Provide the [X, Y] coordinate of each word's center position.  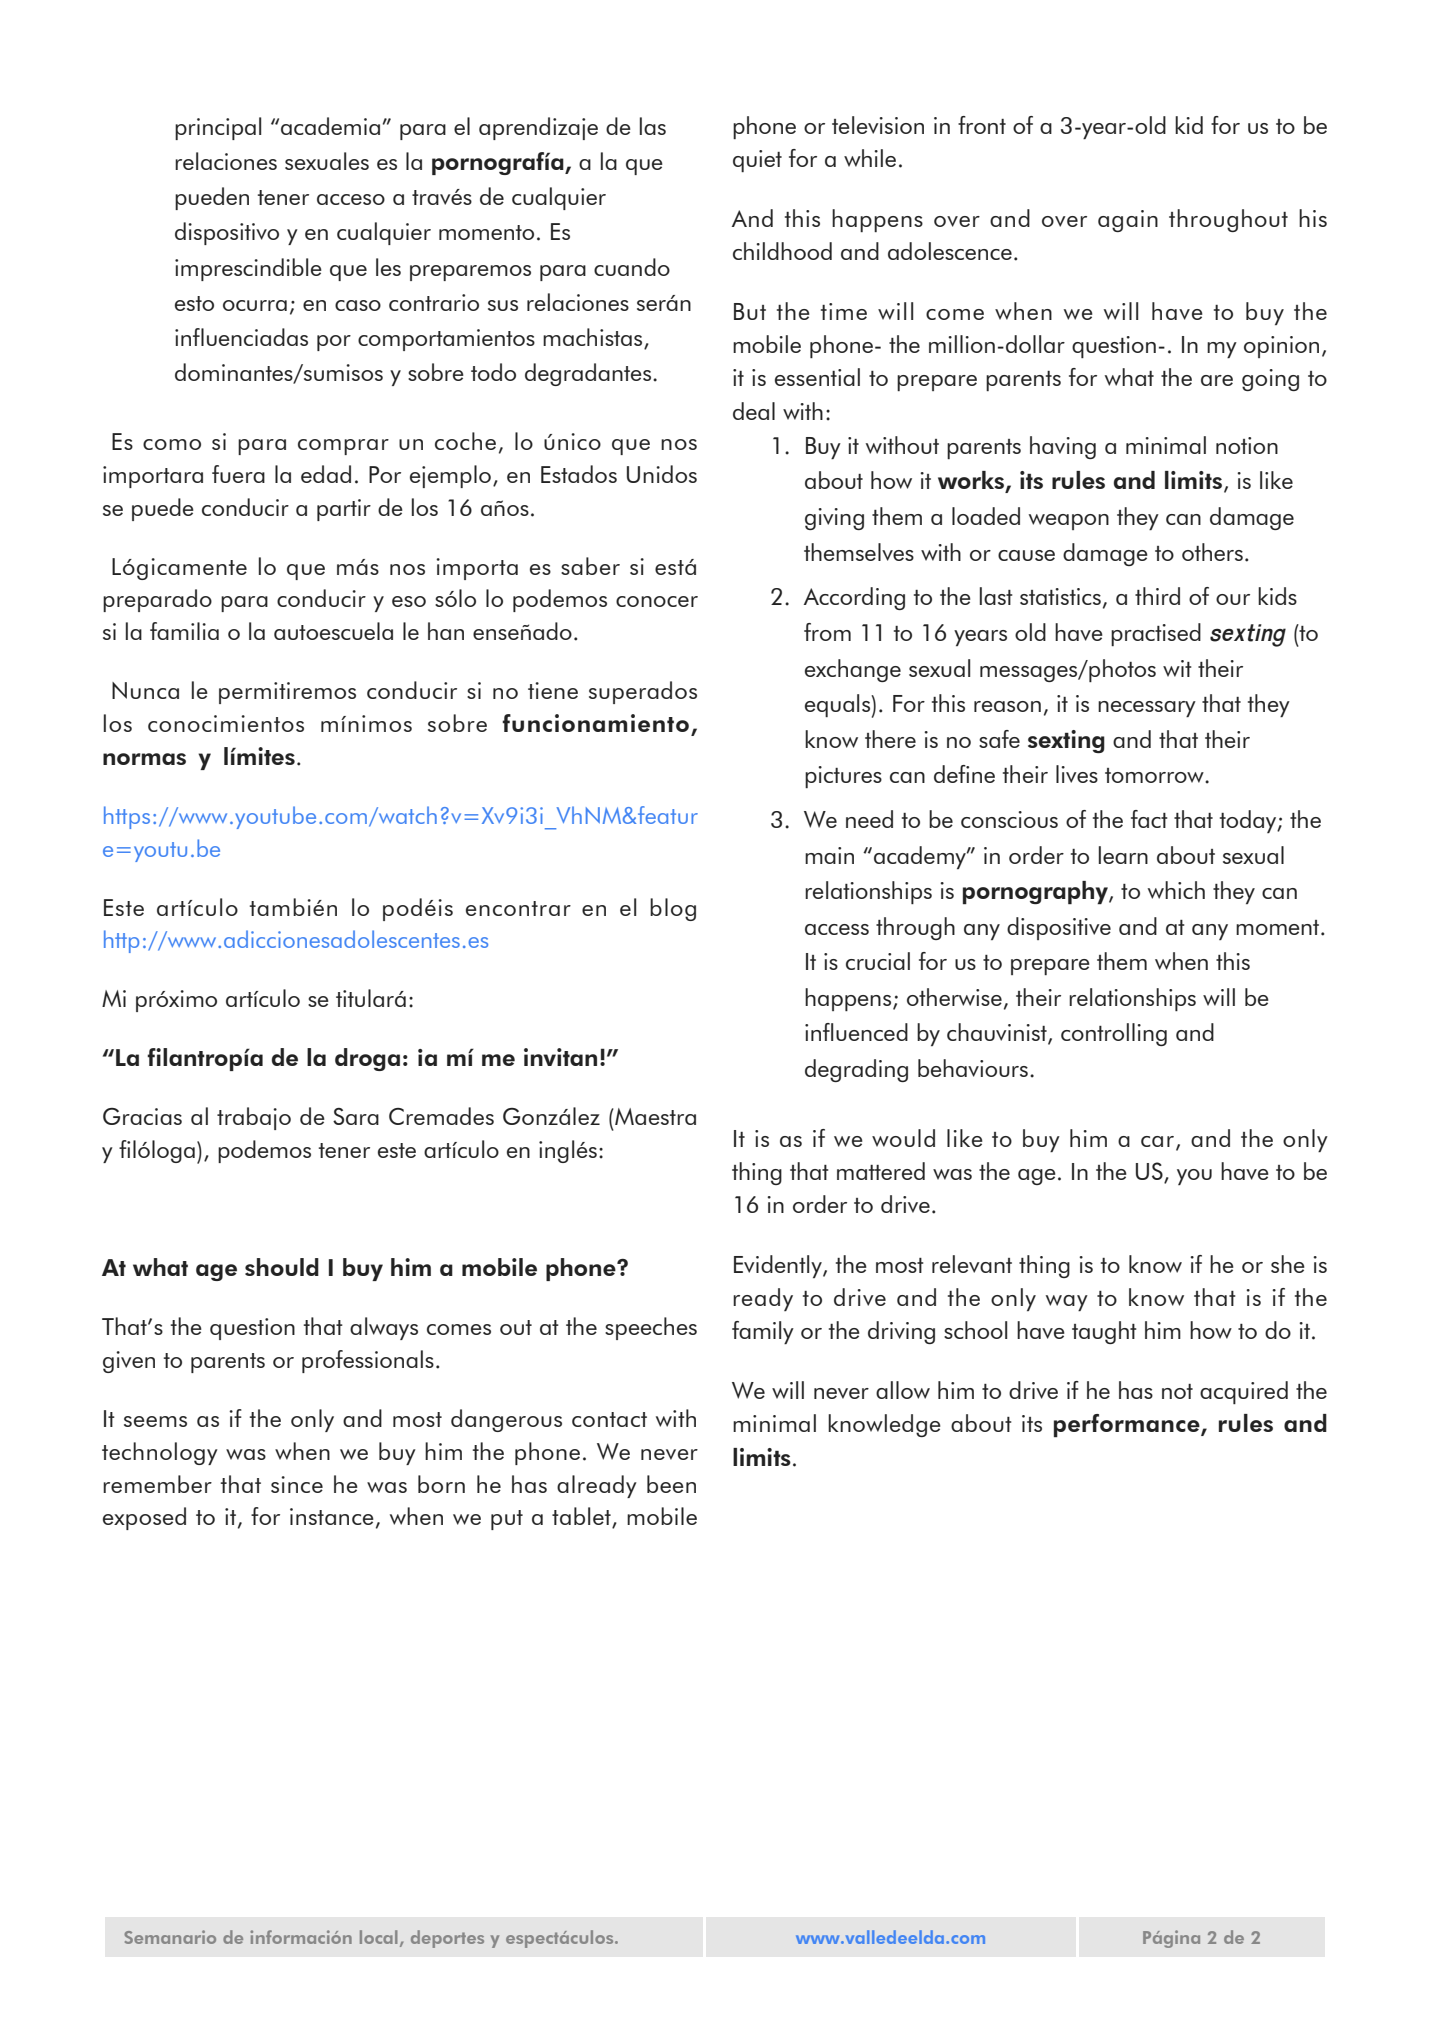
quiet [757, 161]
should [282, 1267]
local [378, 1937]
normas [144, 759]
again [1128, 221]
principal [218, 128]
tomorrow [1155, 775]
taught [1104, 1332]
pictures [843, 777]
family [763, 1332]
